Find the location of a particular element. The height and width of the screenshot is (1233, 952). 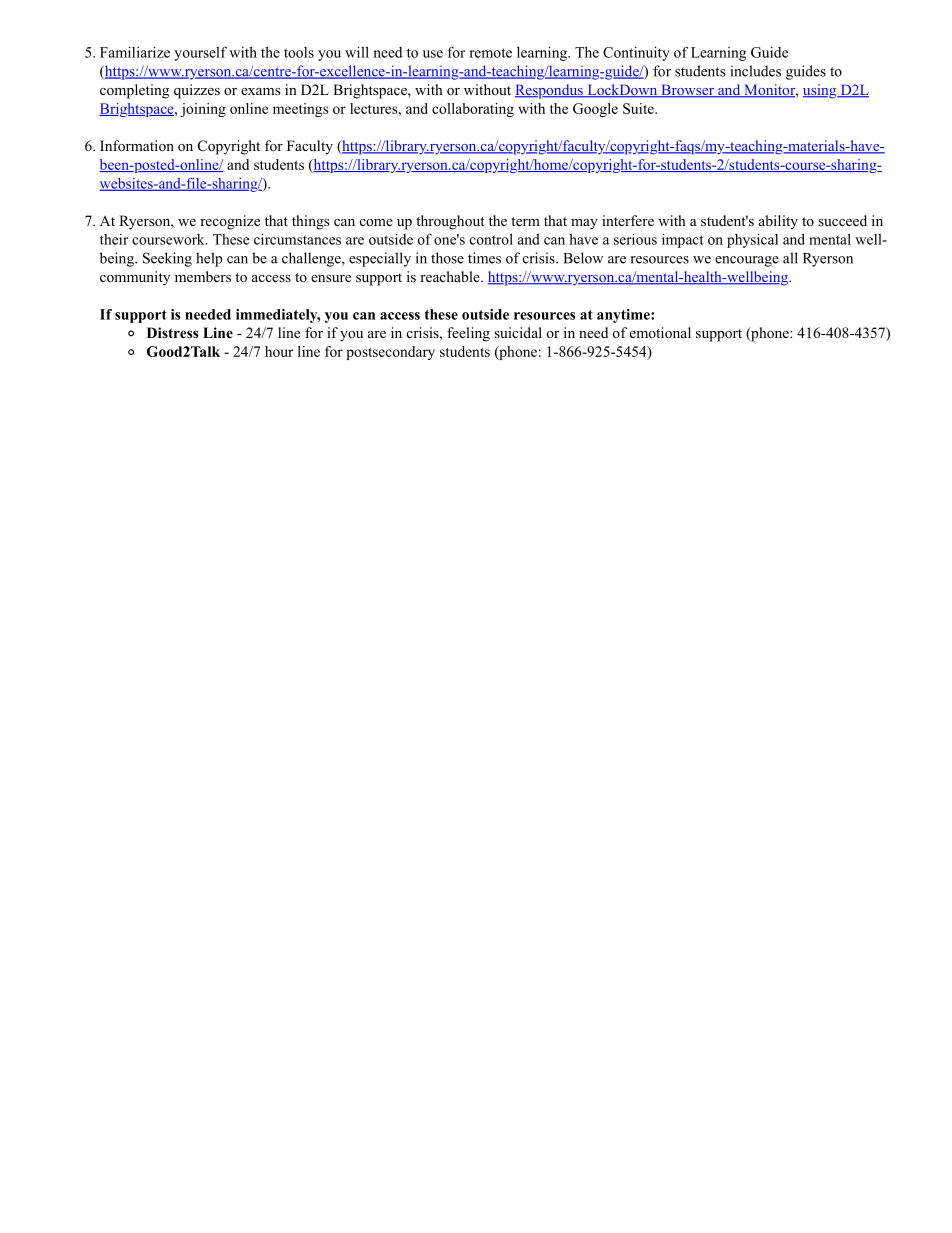

remote is located at coordinates (490, 53).
